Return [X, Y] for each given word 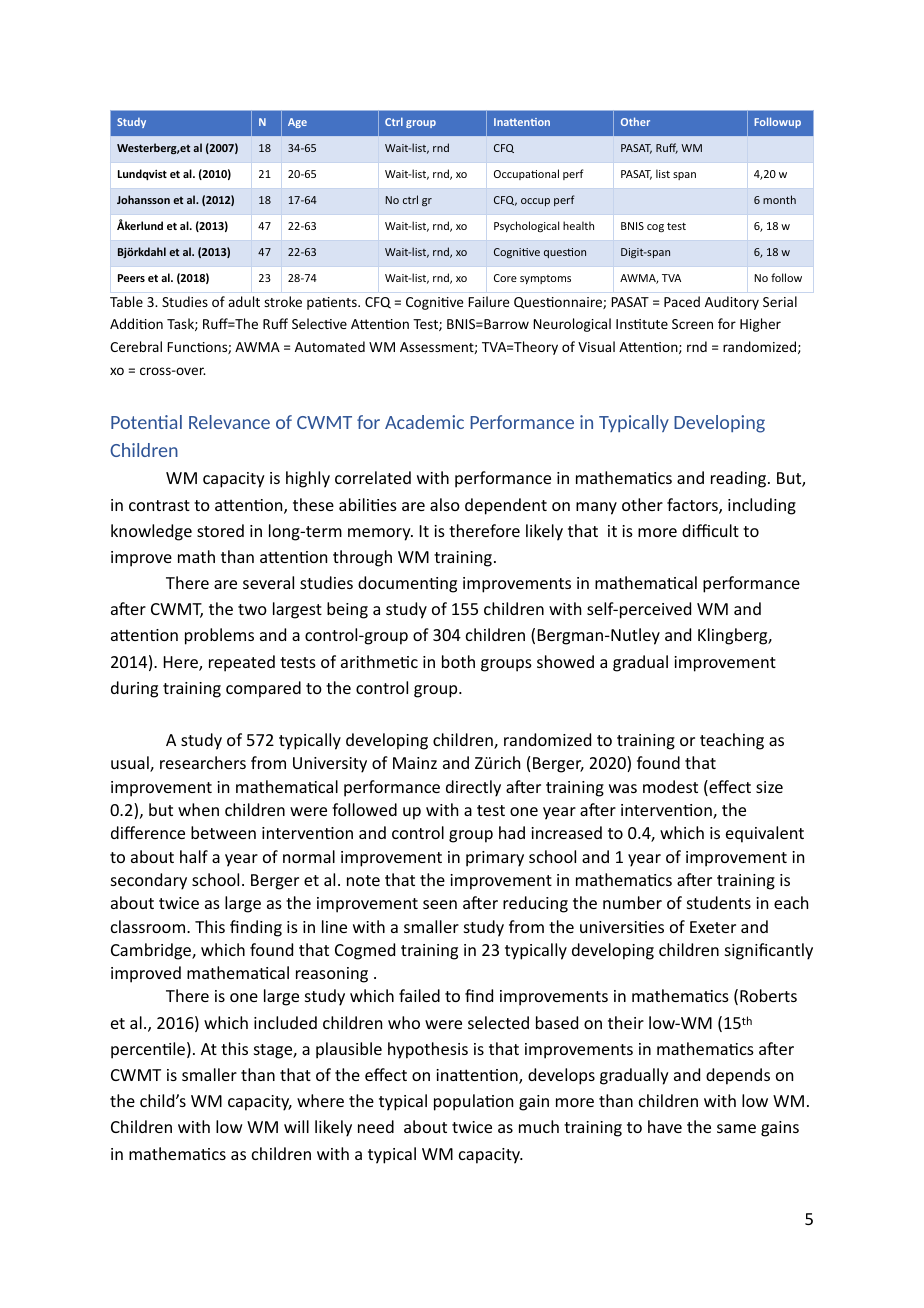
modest [670, 786]
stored [220, 530]
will [296, 1126]
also [445, 504]
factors [693, 506]
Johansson [143, 199]
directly [473, 788]
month [779, 199]
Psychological [526, 226]
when [198, 809]
